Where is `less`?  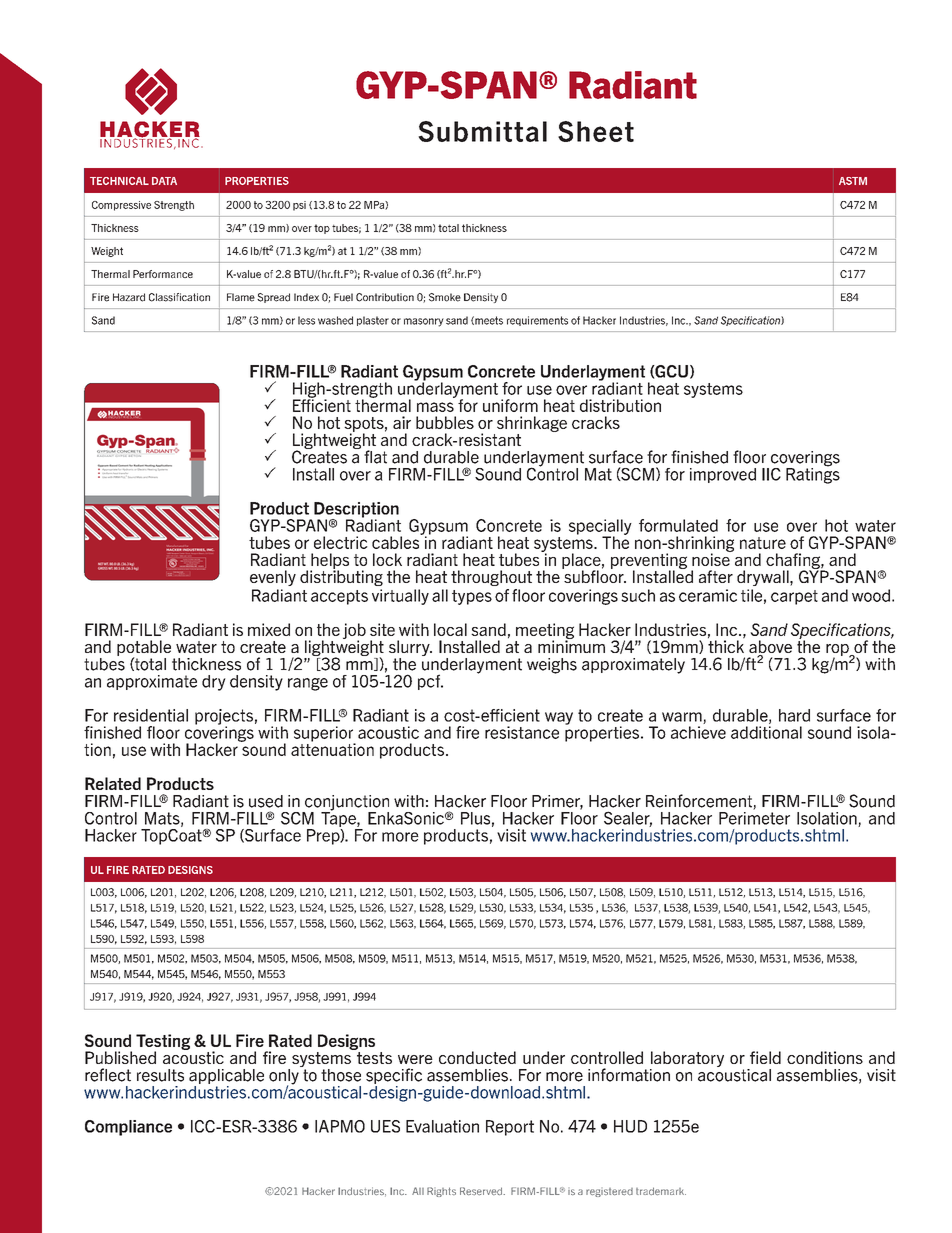
less is located at coordinates (306, 320).
